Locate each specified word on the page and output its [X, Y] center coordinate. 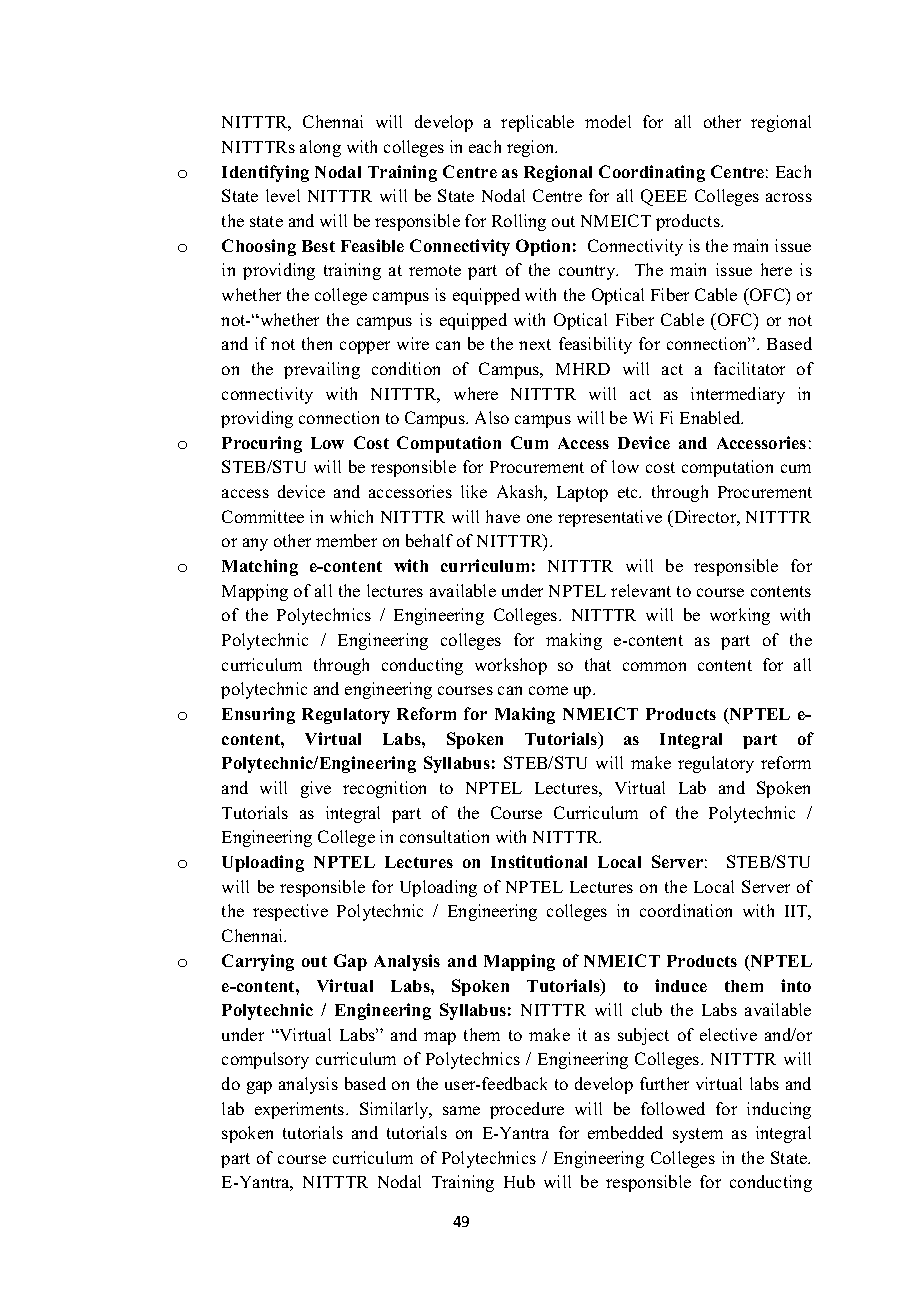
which [351, 516]
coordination [686, 910]
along [320, 148]
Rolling [519, 222]
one [539, 518]
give [316, 789]
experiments [301, 1110]
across [789, 197]
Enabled [711, 417]
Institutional [539, 861]
